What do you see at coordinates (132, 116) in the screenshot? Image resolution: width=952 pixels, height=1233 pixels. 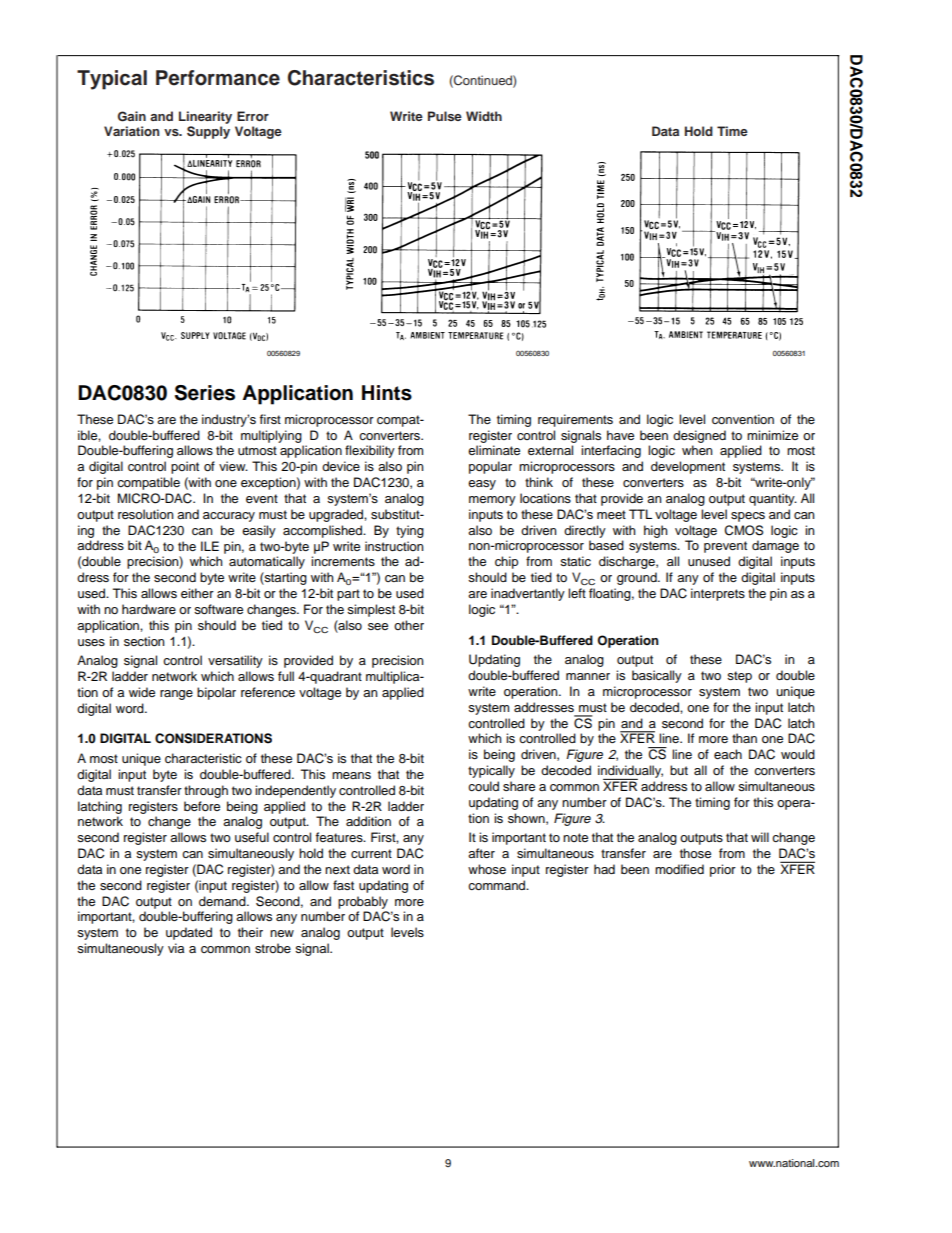 I see `Gain` at bounding box center [132, 116].
